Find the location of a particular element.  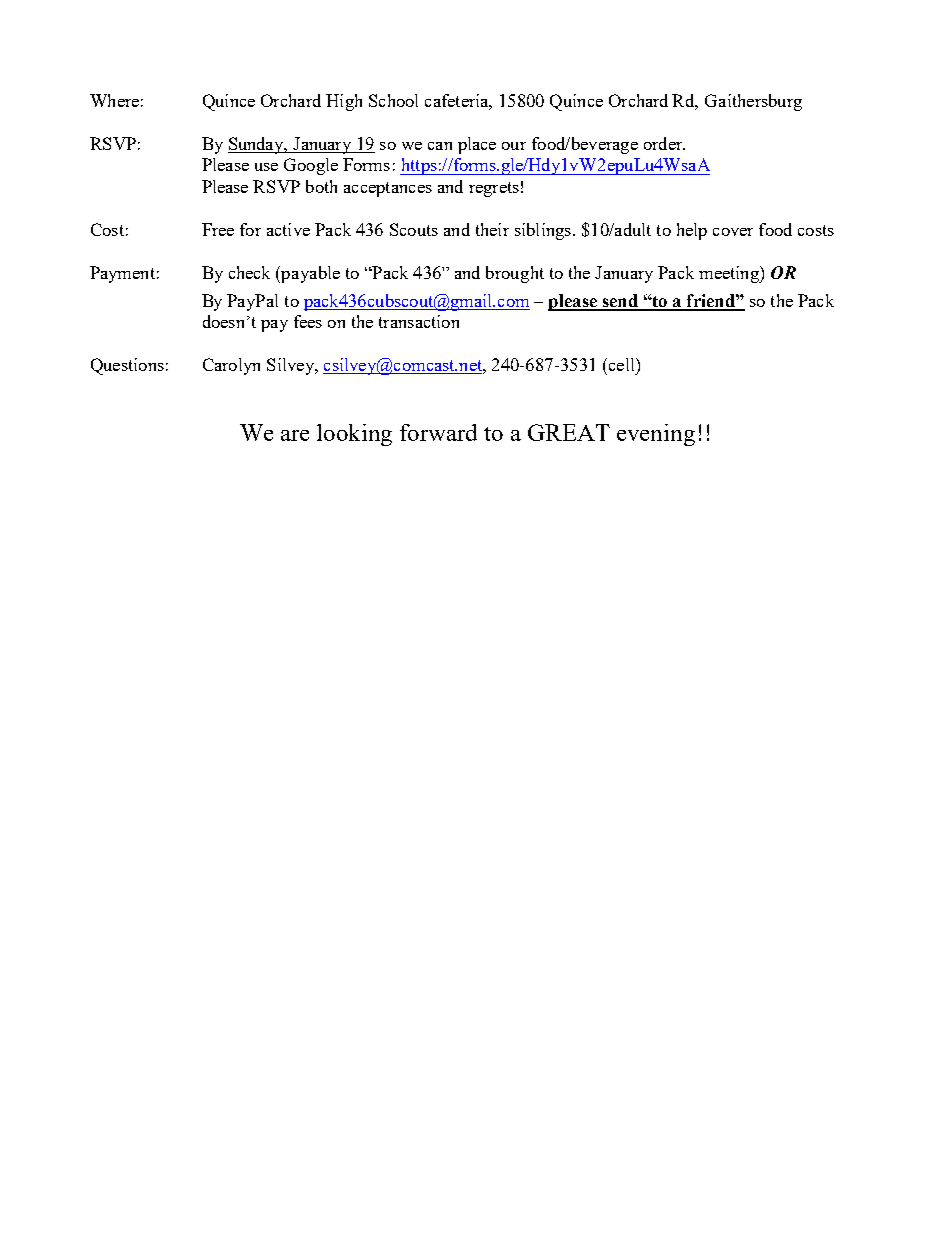

check is located at coordinates (249, 272).
